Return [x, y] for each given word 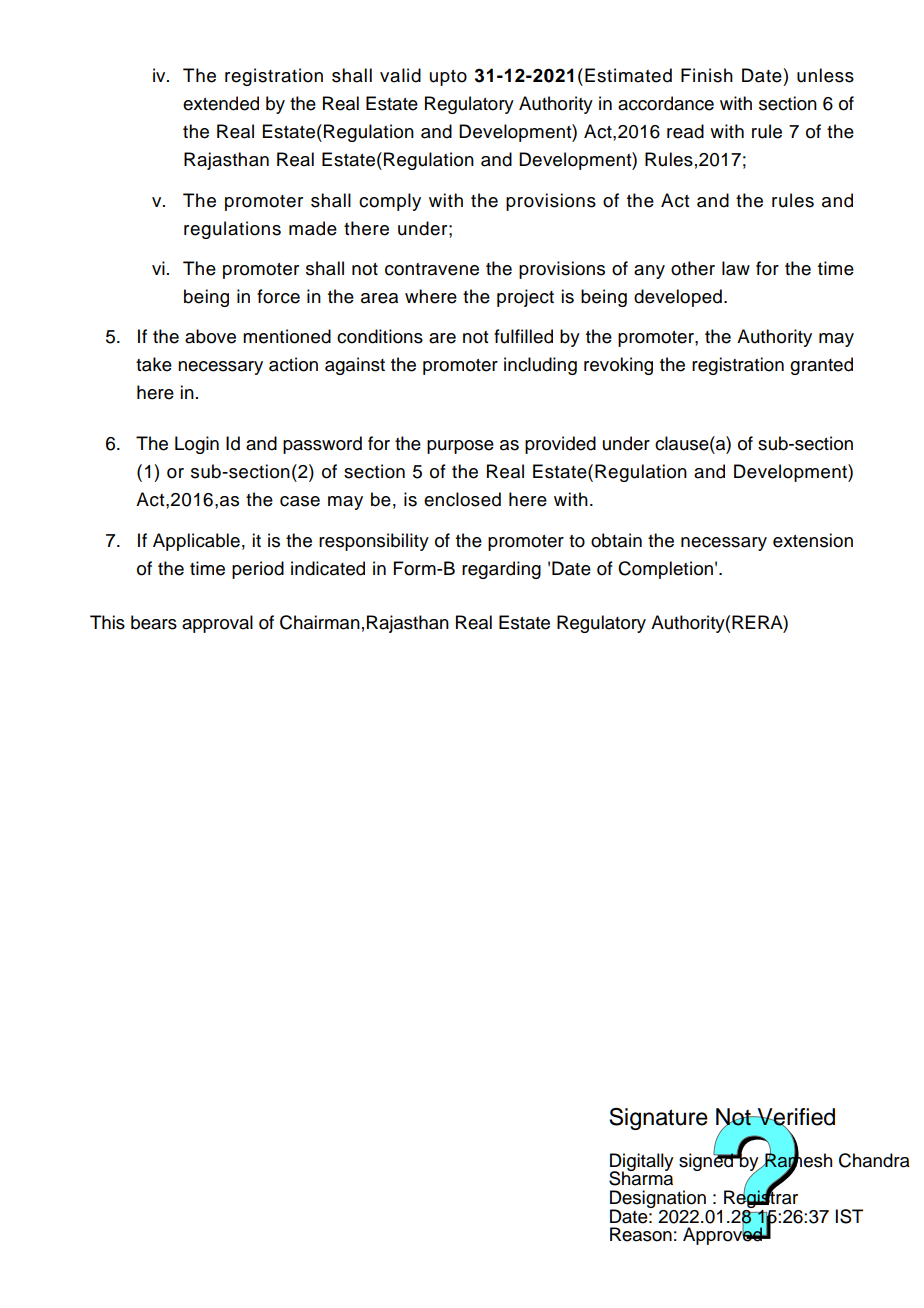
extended [221, 103]
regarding [501, 570]
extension [813, 540]
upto [448, 78]
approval [217, 624]
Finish [707, 75]
